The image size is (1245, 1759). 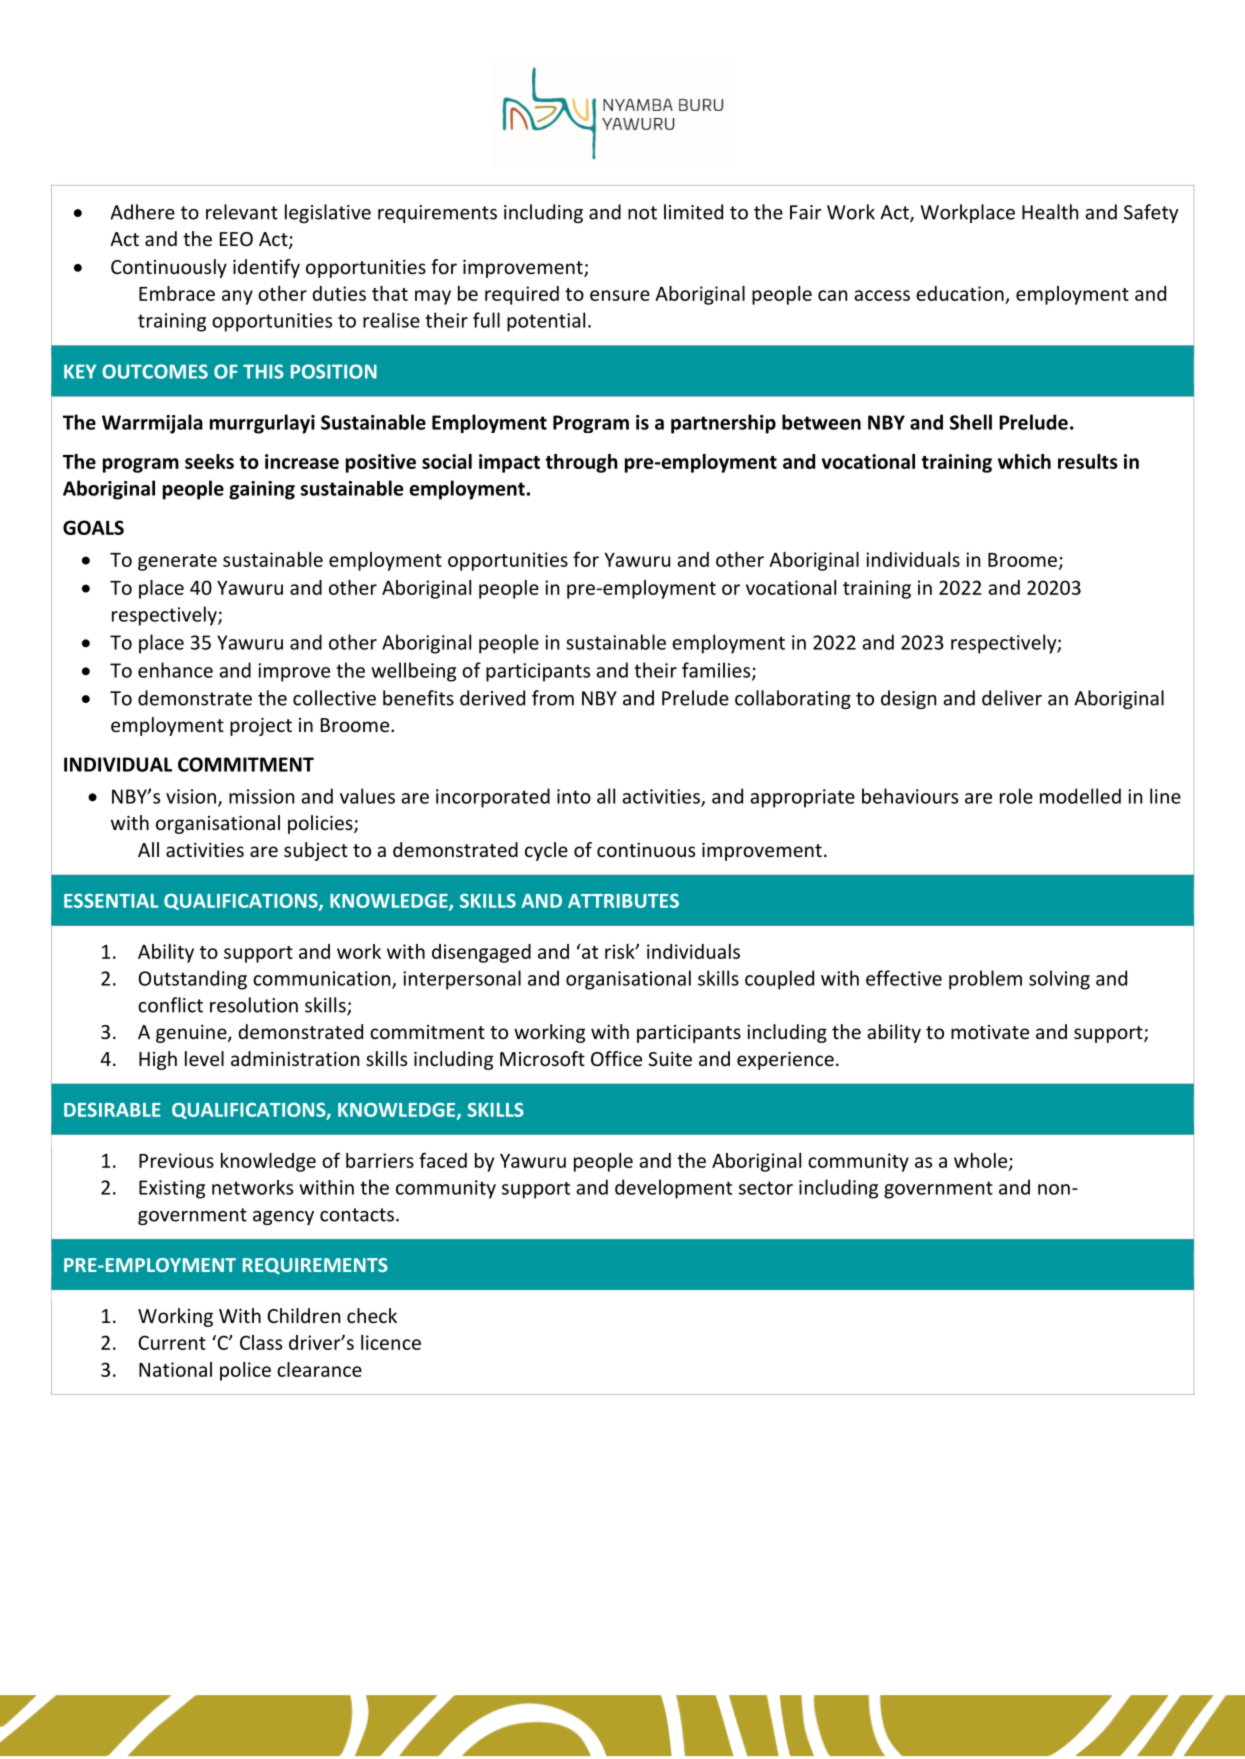 What do you see at coordinates (642, 213) in the screenshot?
I see `not` at bounding box center [642, 213].
